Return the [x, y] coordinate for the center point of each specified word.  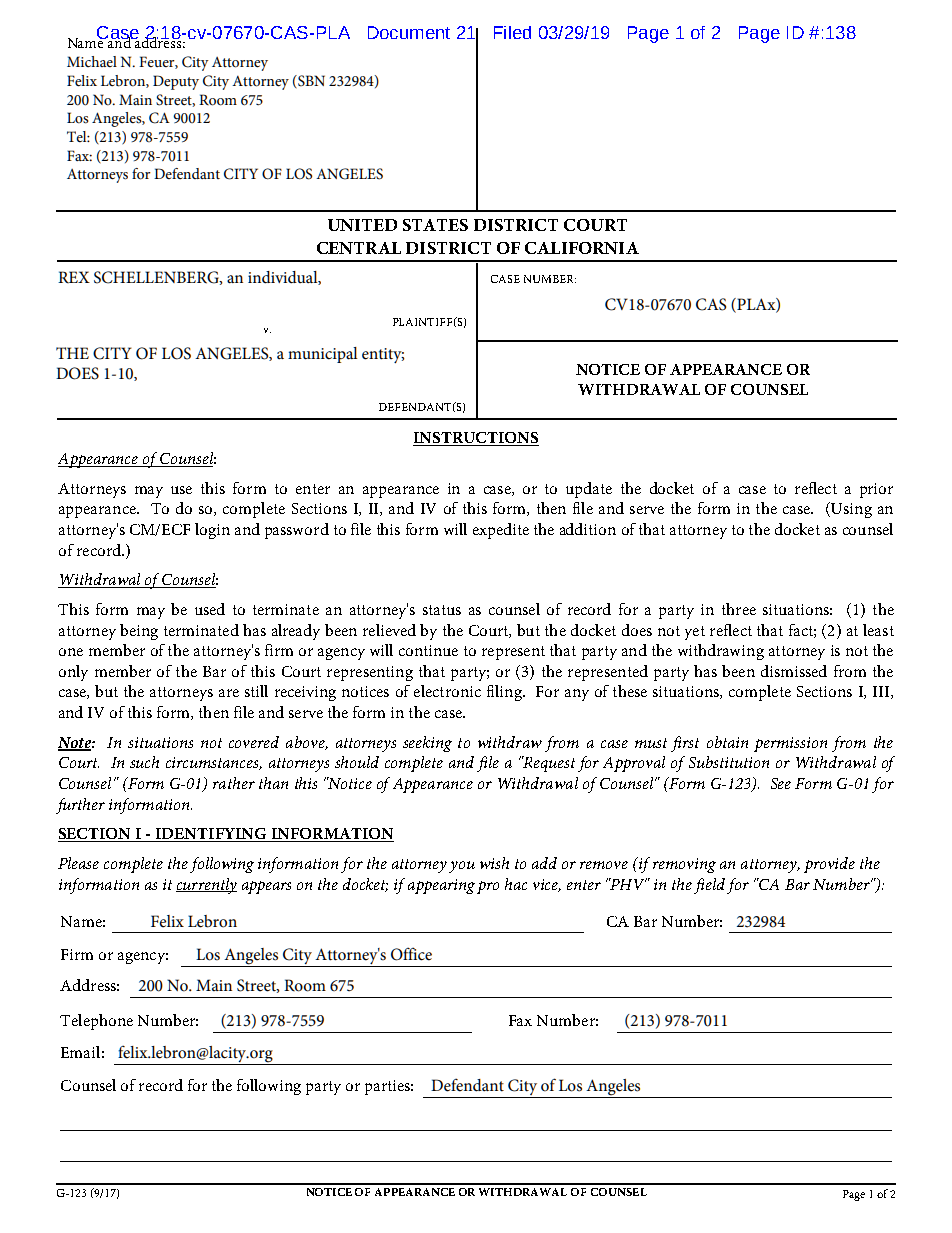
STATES [435, 225]
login [212, 531]
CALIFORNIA [582, 248]
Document [409, 32]
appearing [441, 886]
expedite [501, 531]
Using [850, 510]
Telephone [96, 1022]
